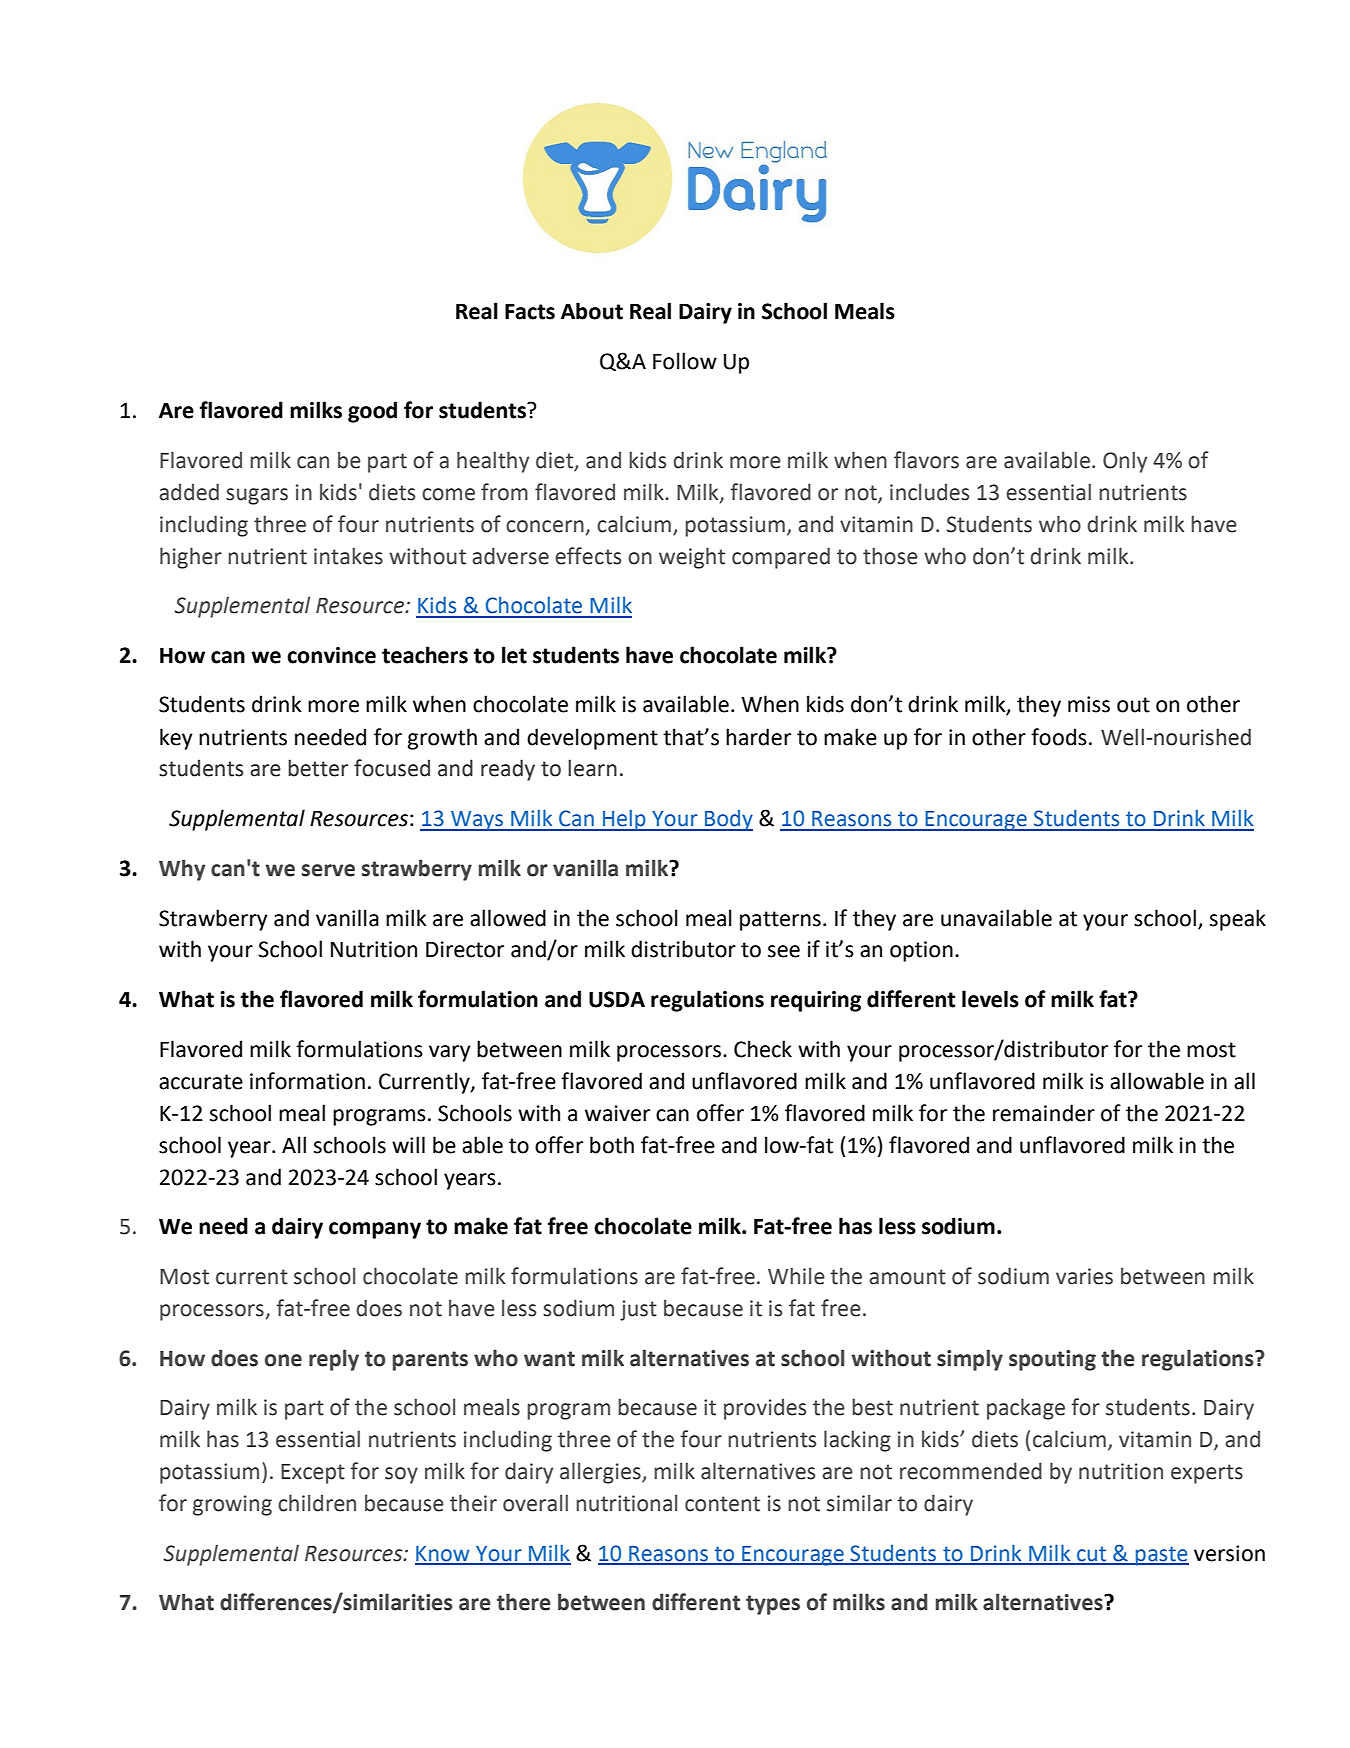 The width and height of the image is (1350, 1748). Describe the element at coordinates (328, 870) in the image. I see `serve` at that location.
